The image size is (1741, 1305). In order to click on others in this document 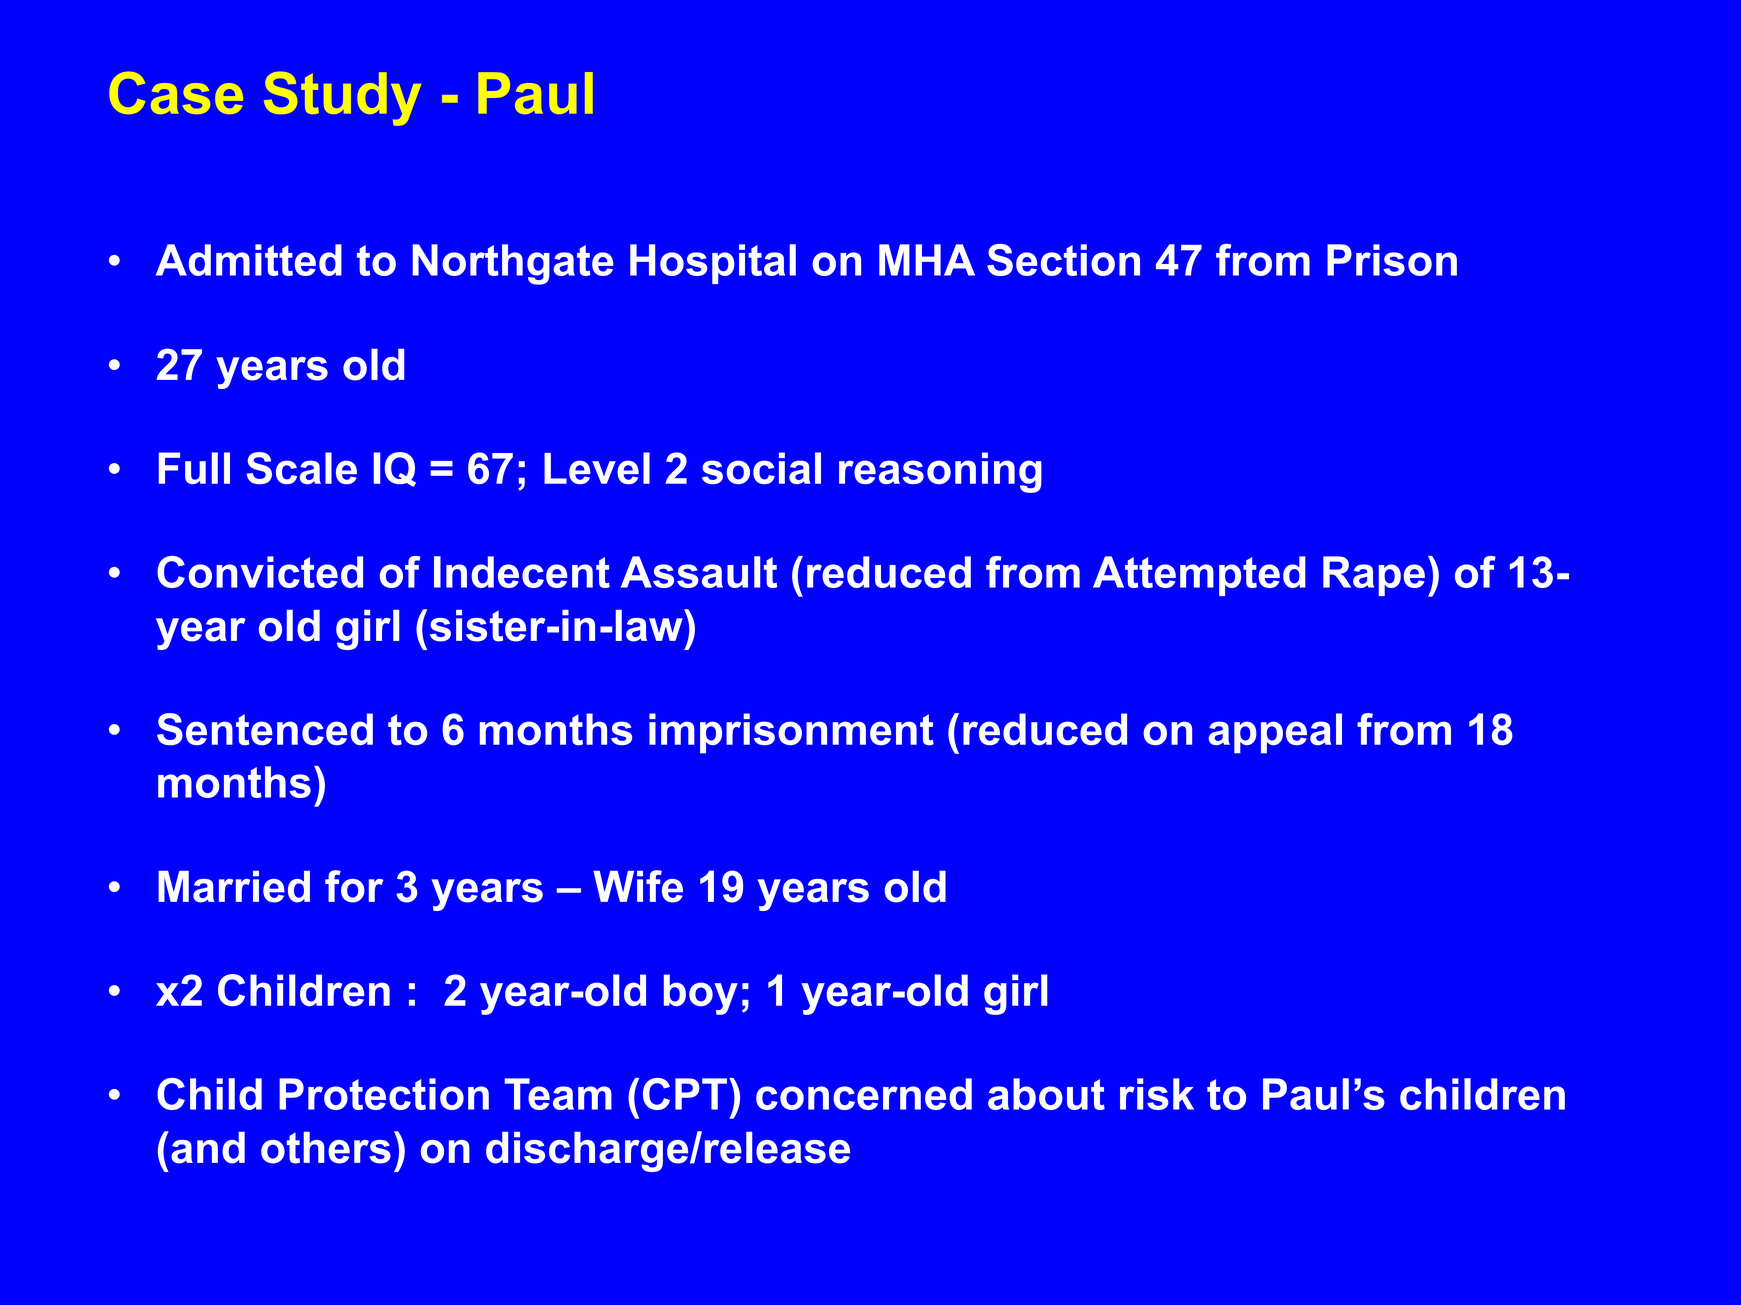, I will do `click(326, 1148)`.
